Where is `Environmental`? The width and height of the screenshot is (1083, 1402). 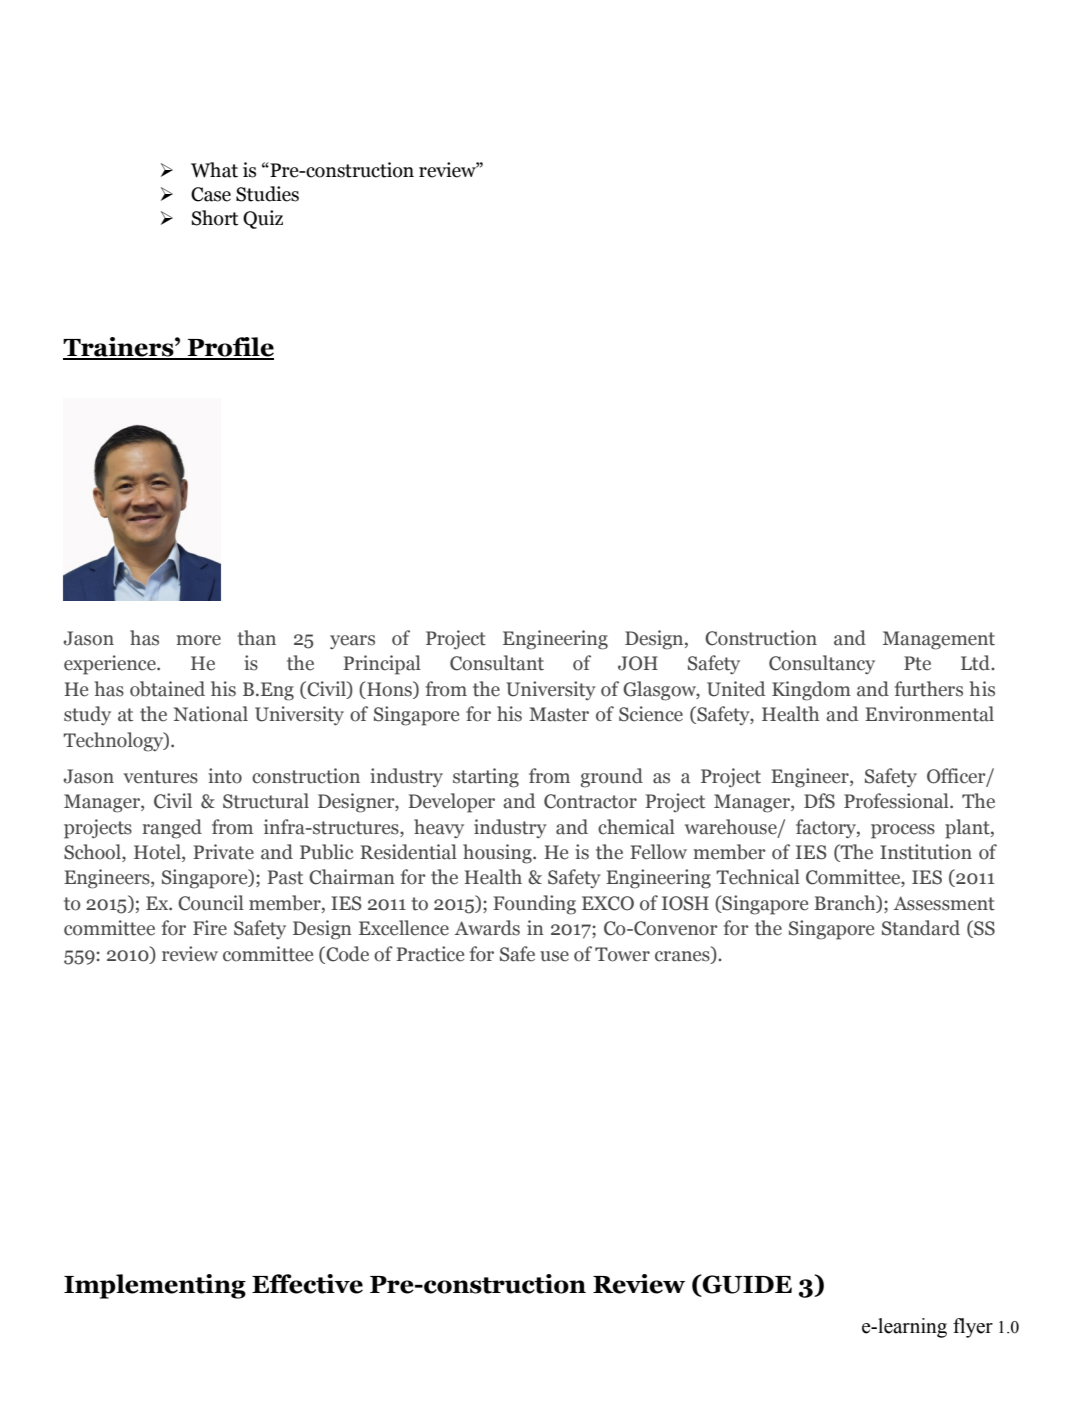 Environmental is located at coordinates (929, 714).
